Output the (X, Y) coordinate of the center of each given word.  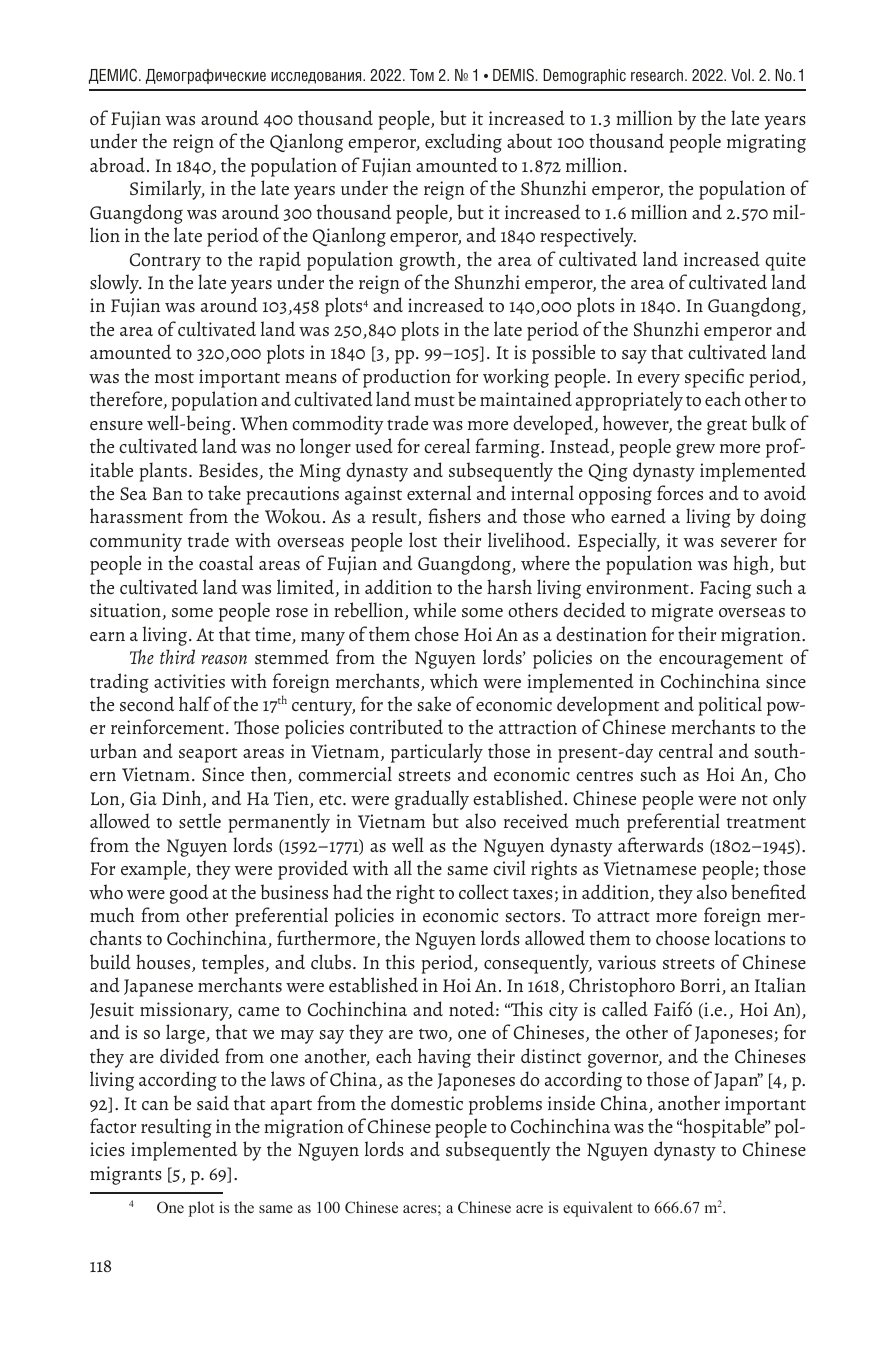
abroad (119, 164)
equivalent (598, 1209)
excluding (463, 143)
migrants (126, 1175)
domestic (427, 1102)
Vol (740, 75)
